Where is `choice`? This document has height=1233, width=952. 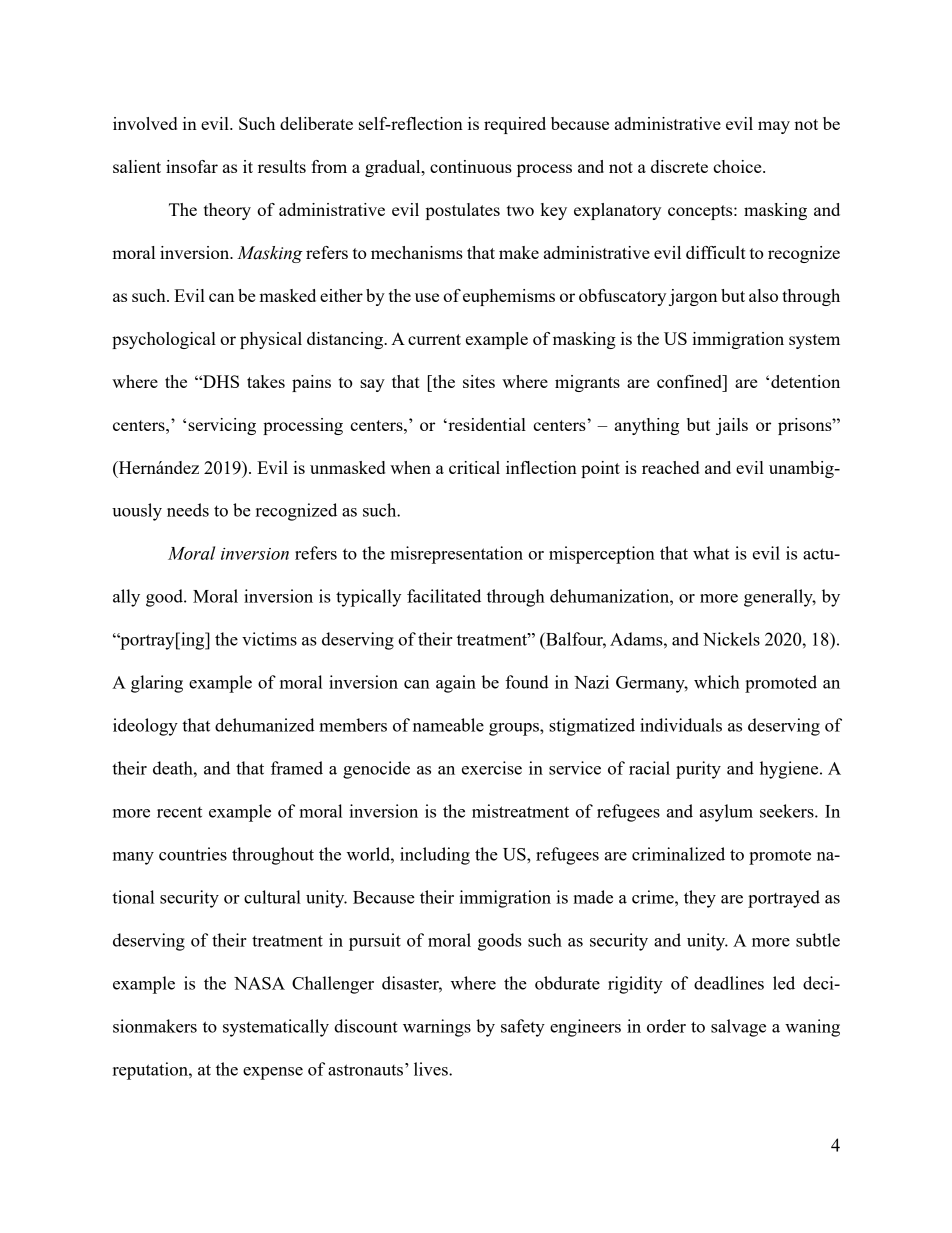
choice is located at coordinates (738, 166).
